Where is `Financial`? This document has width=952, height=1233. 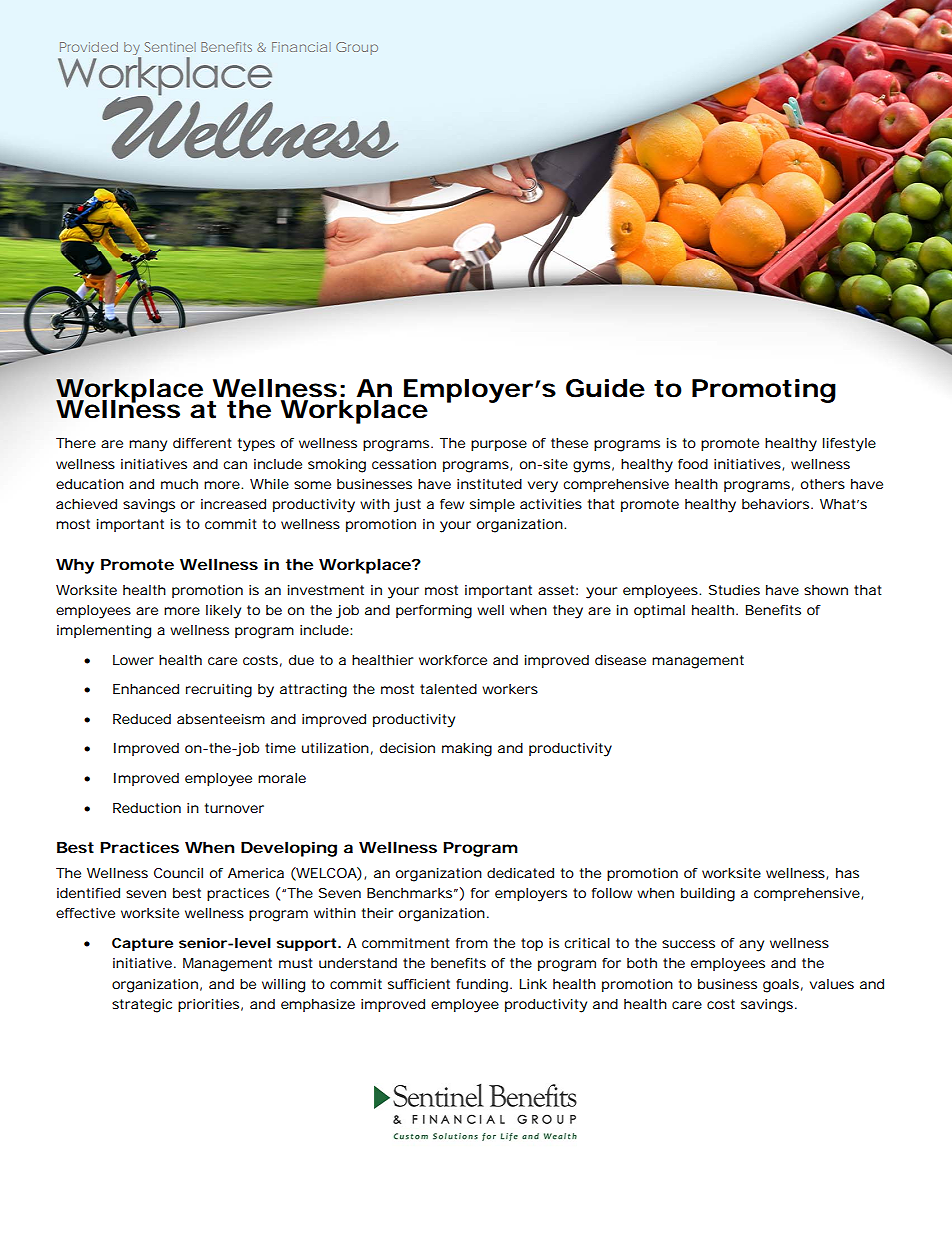
Financial is located at coordinates (301, 47).
